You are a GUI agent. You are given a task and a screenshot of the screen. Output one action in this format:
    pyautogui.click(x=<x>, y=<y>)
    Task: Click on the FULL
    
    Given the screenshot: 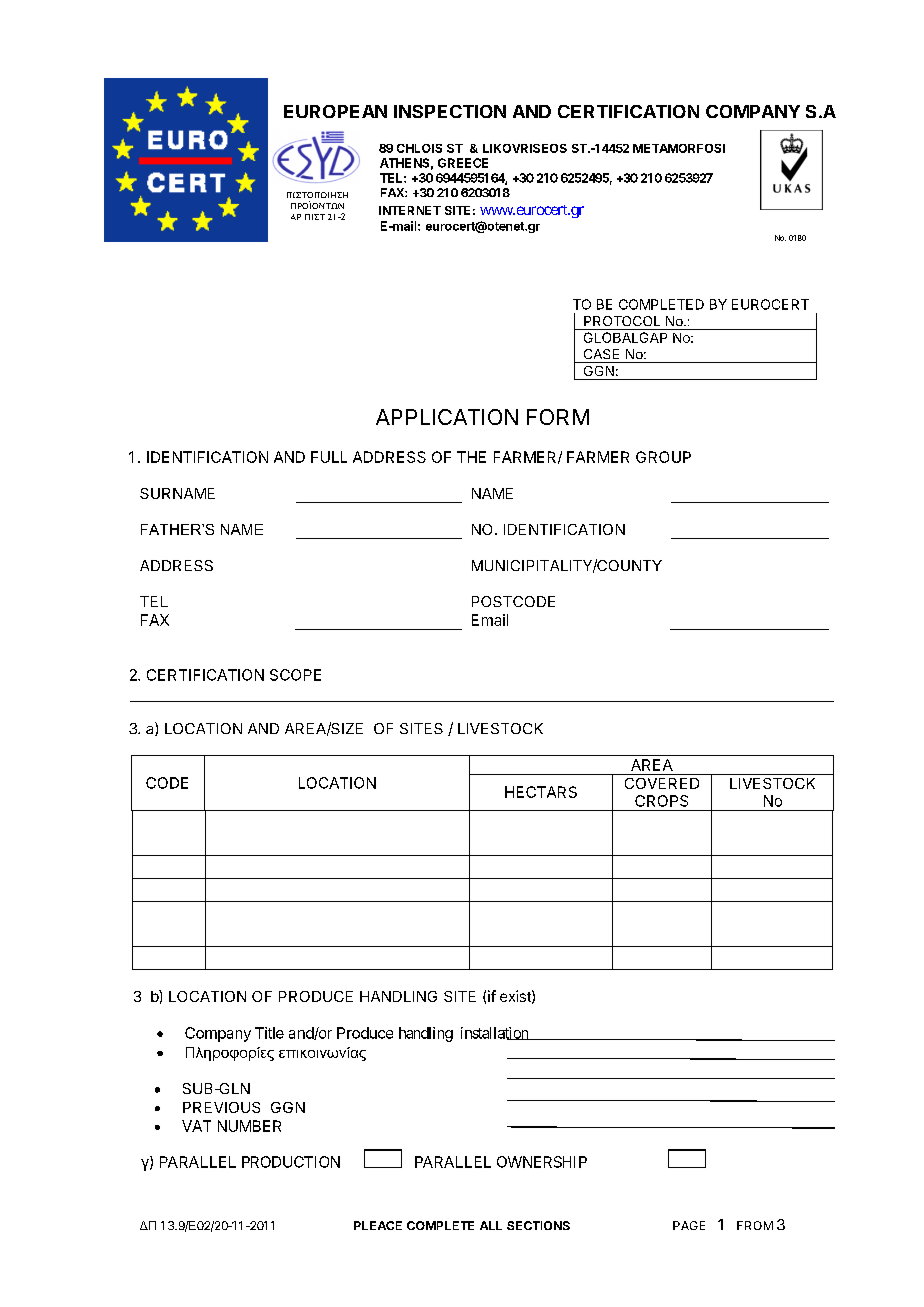 What is the action you would take?
    pyautogui.click(x=329, y=457)
